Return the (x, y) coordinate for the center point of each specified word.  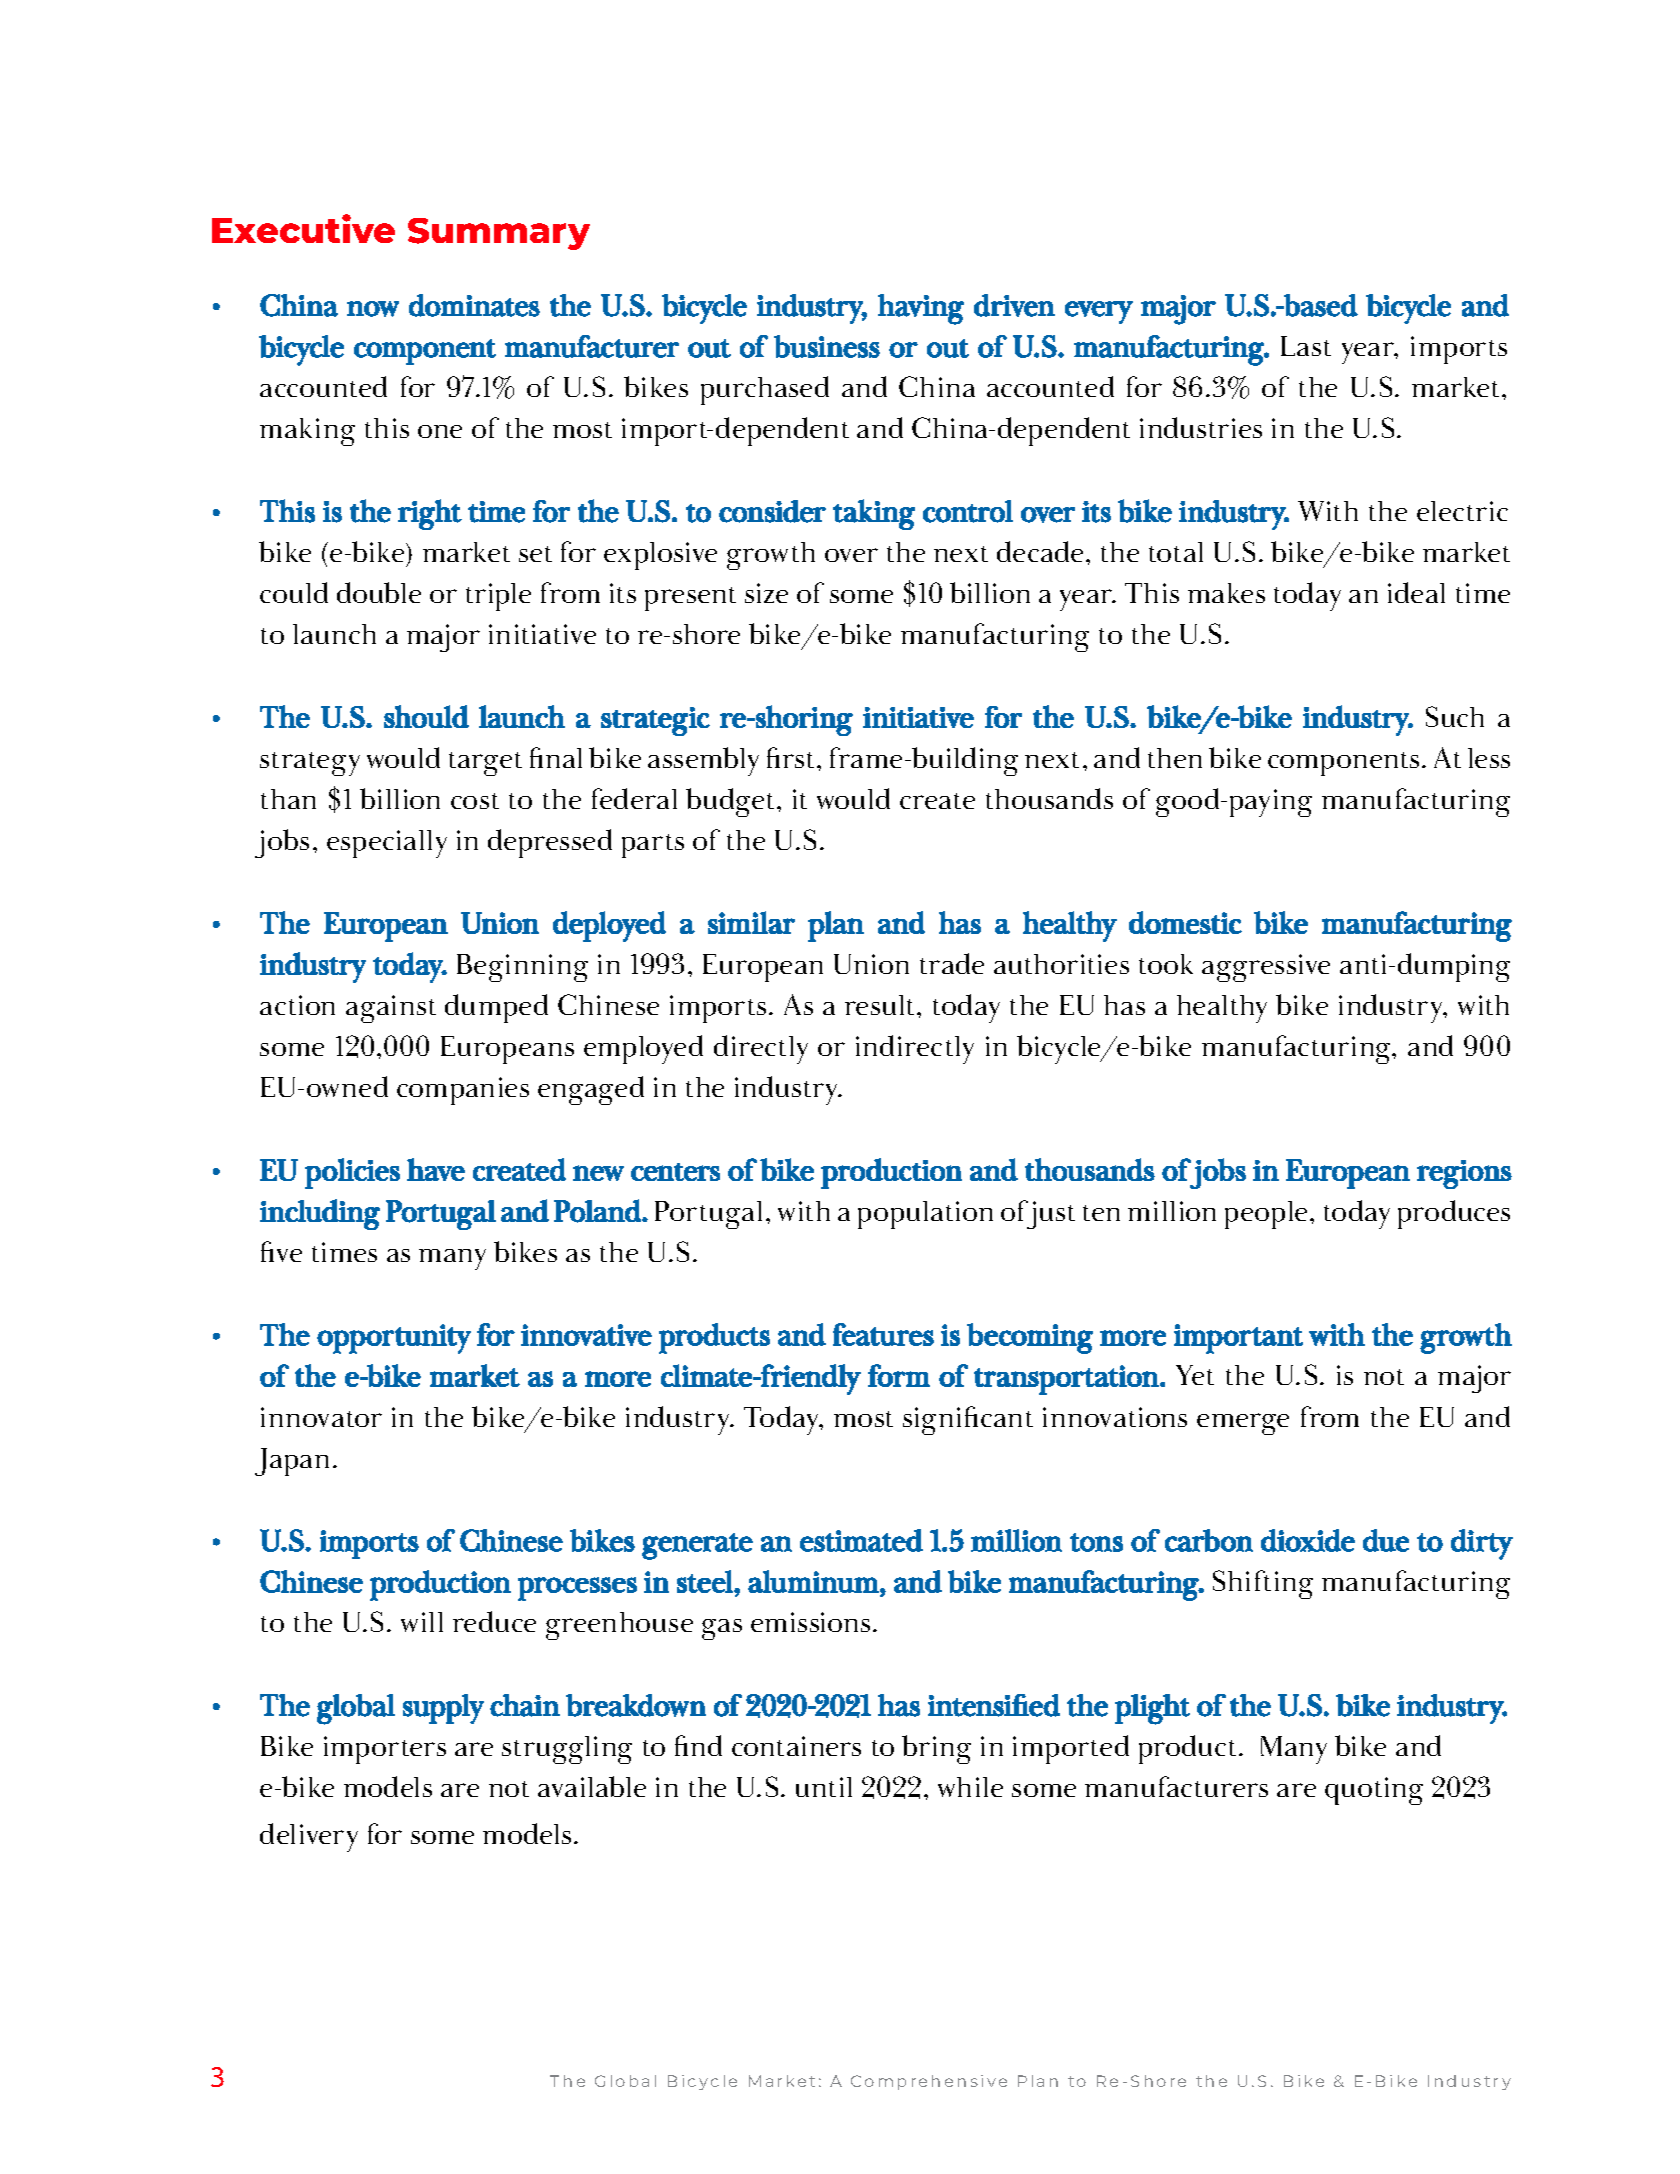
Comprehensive (929, 2082)
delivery (309, 1837)
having (921, 309)
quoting (1374, 1791)
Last (1306, 346)
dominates (474, 305)
